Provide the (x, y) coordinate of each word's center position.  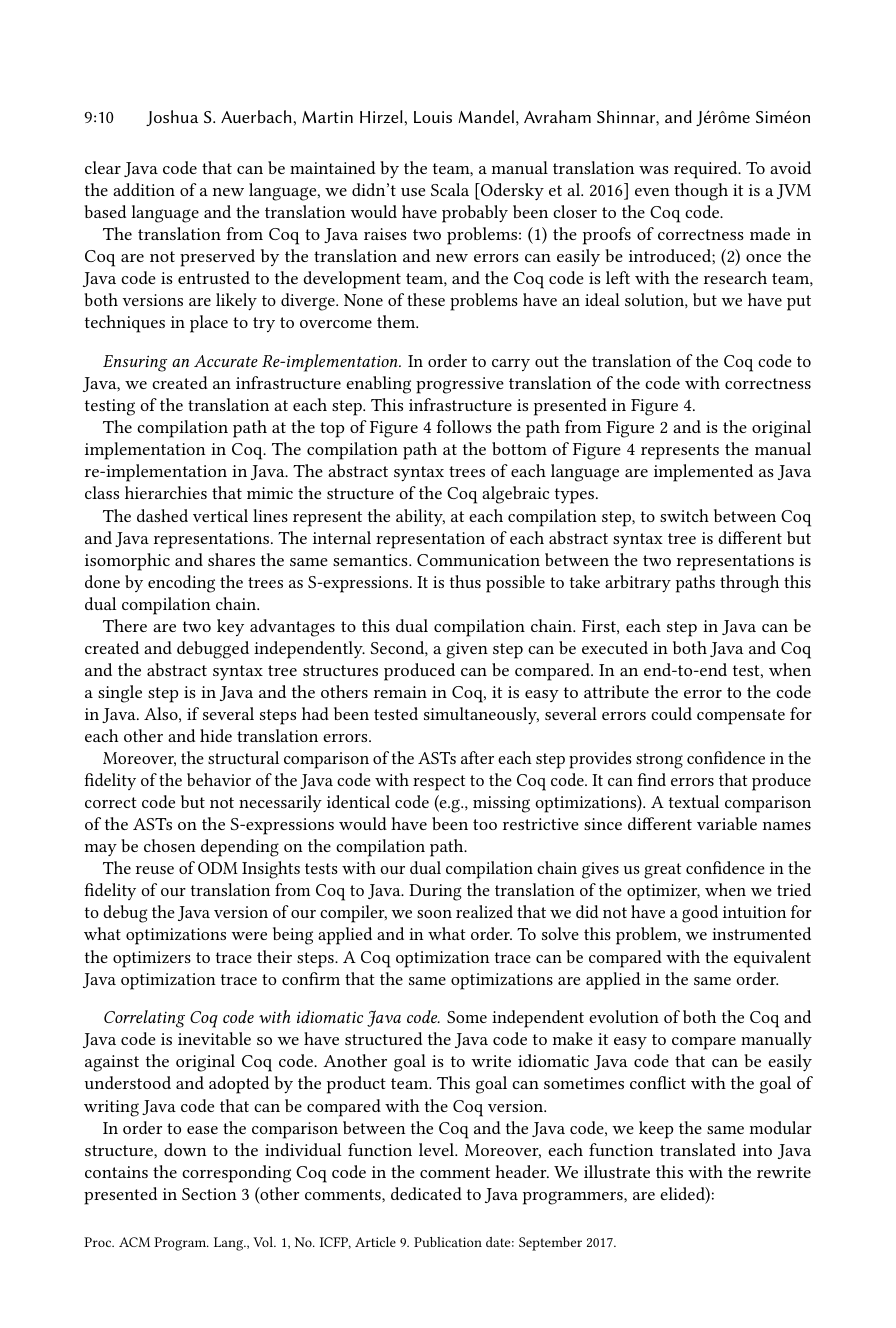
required (707, 170)
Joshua (172, 118)
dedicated (426, 1193)
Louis (433, 117)
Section (209, 1194)
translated (698, 1149)
